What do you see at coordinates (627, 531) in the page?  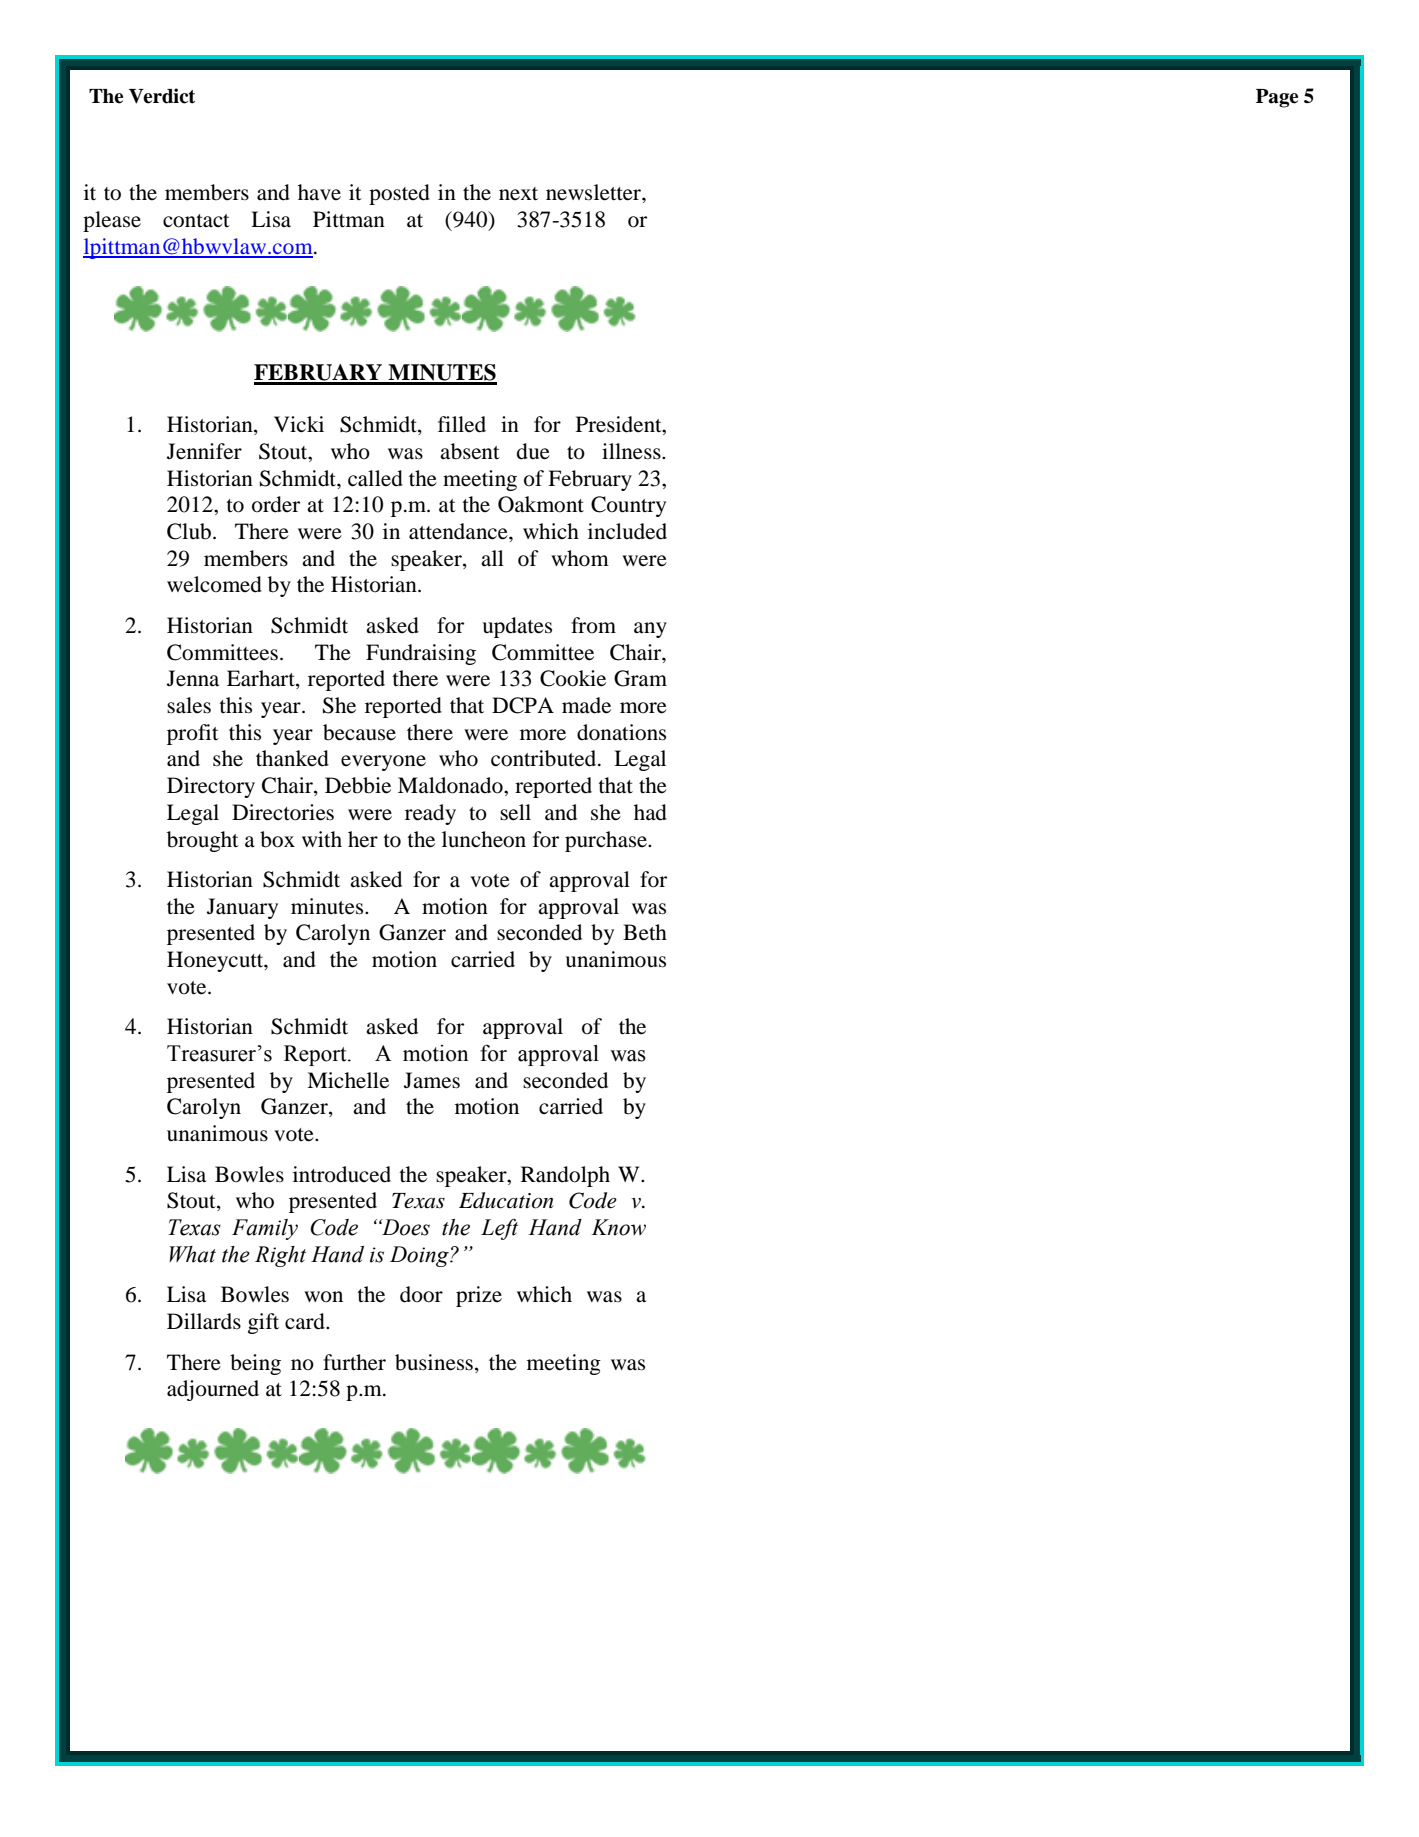 I see `included` at bounding box center [627, 531].
